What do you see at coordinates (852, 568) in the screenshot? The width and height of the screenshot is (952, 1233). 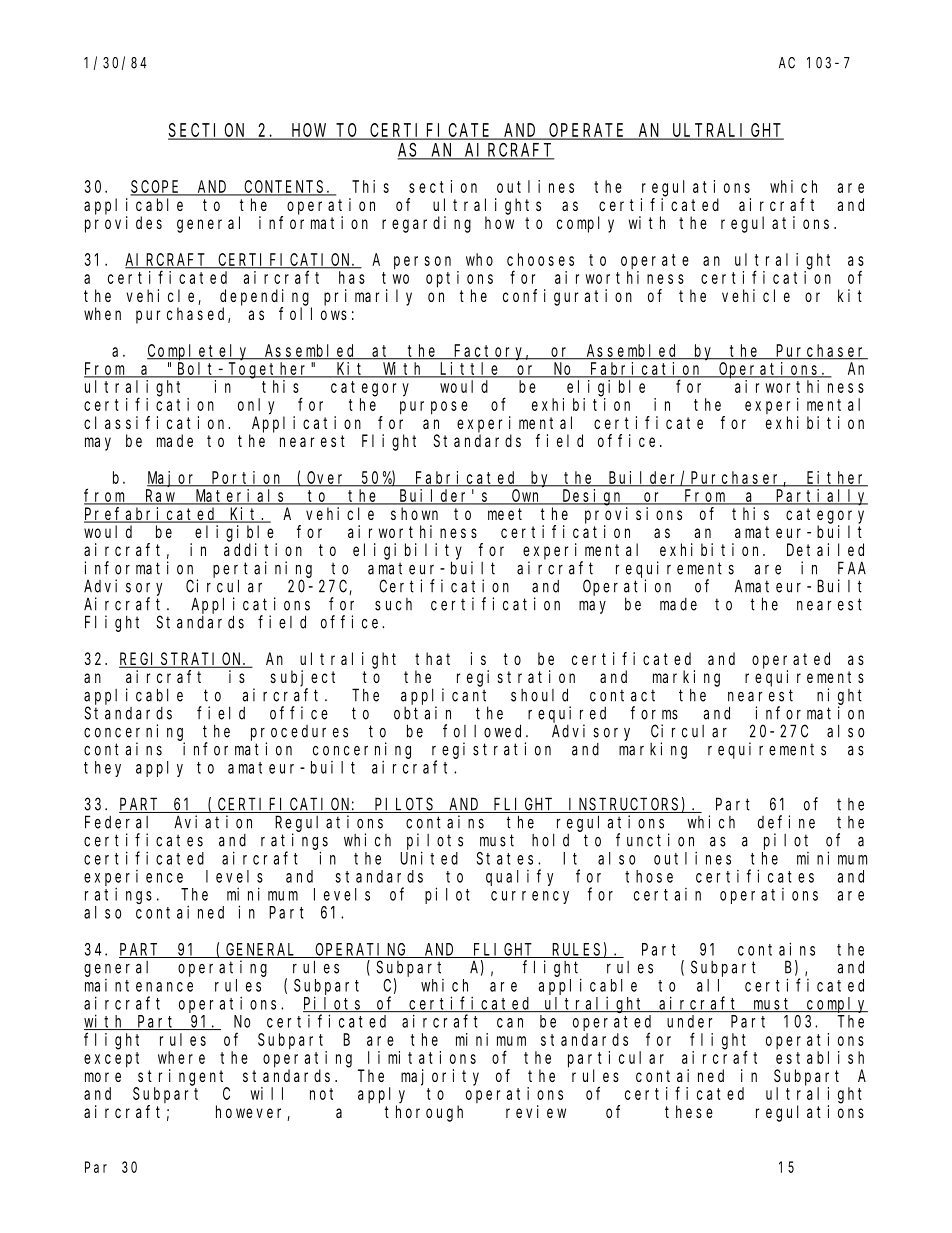 I see `FAA` at bounding box center [852, 568].
